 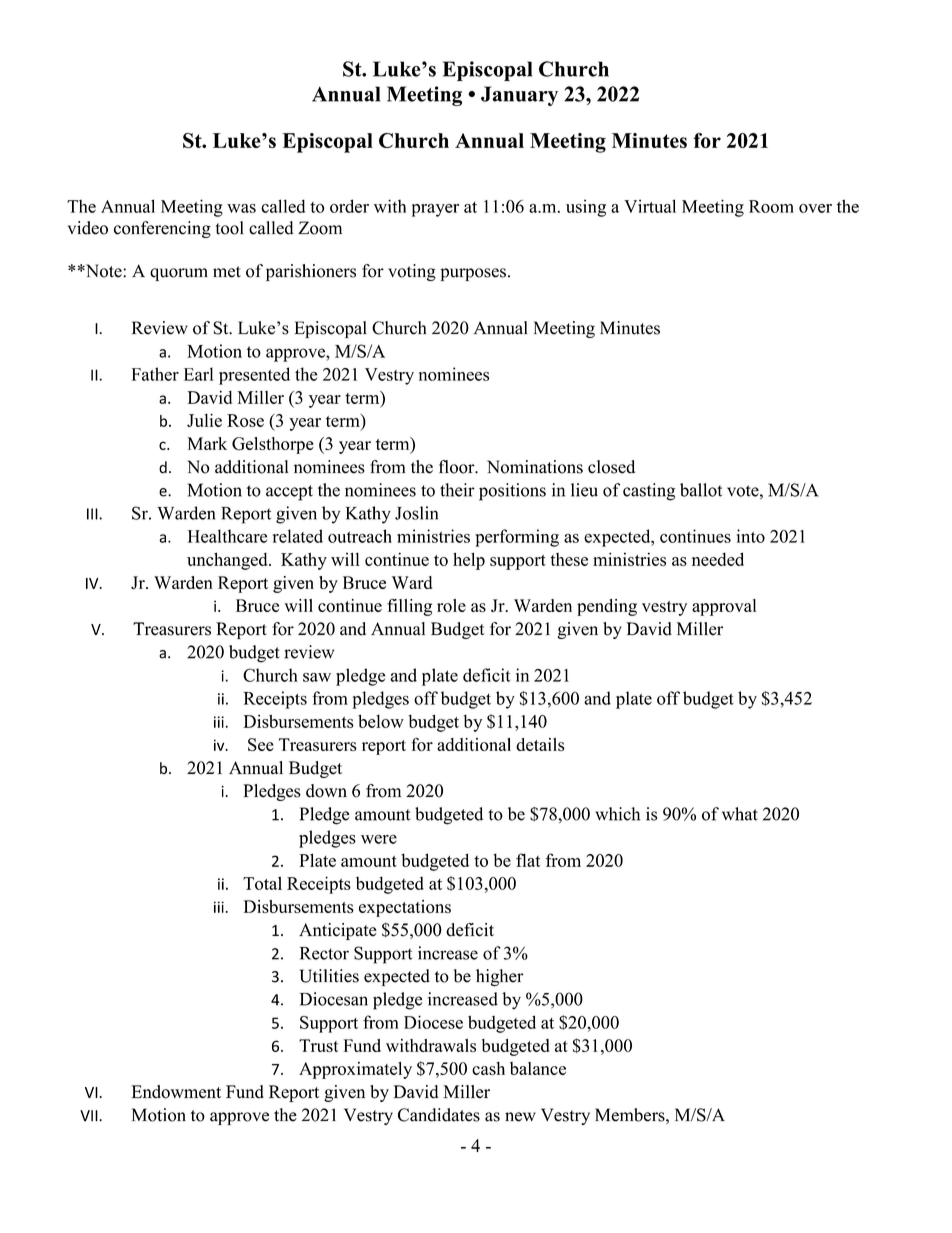 I want to click on role, so click(x=451, y=605).
